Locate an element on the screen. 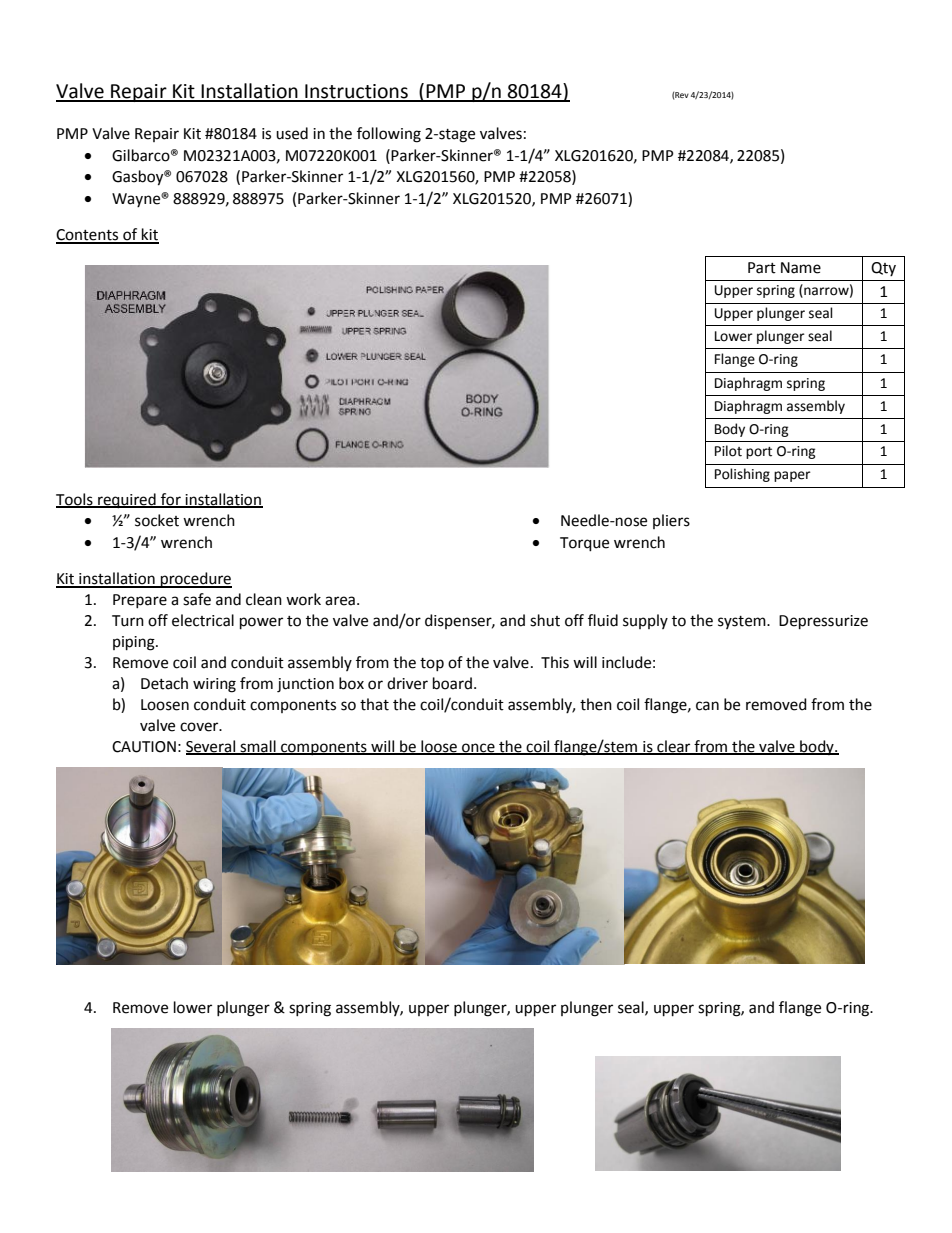 Image resolution: width=952 pixels, height=1233 pixels. for is located at coordinates (171, 500).
